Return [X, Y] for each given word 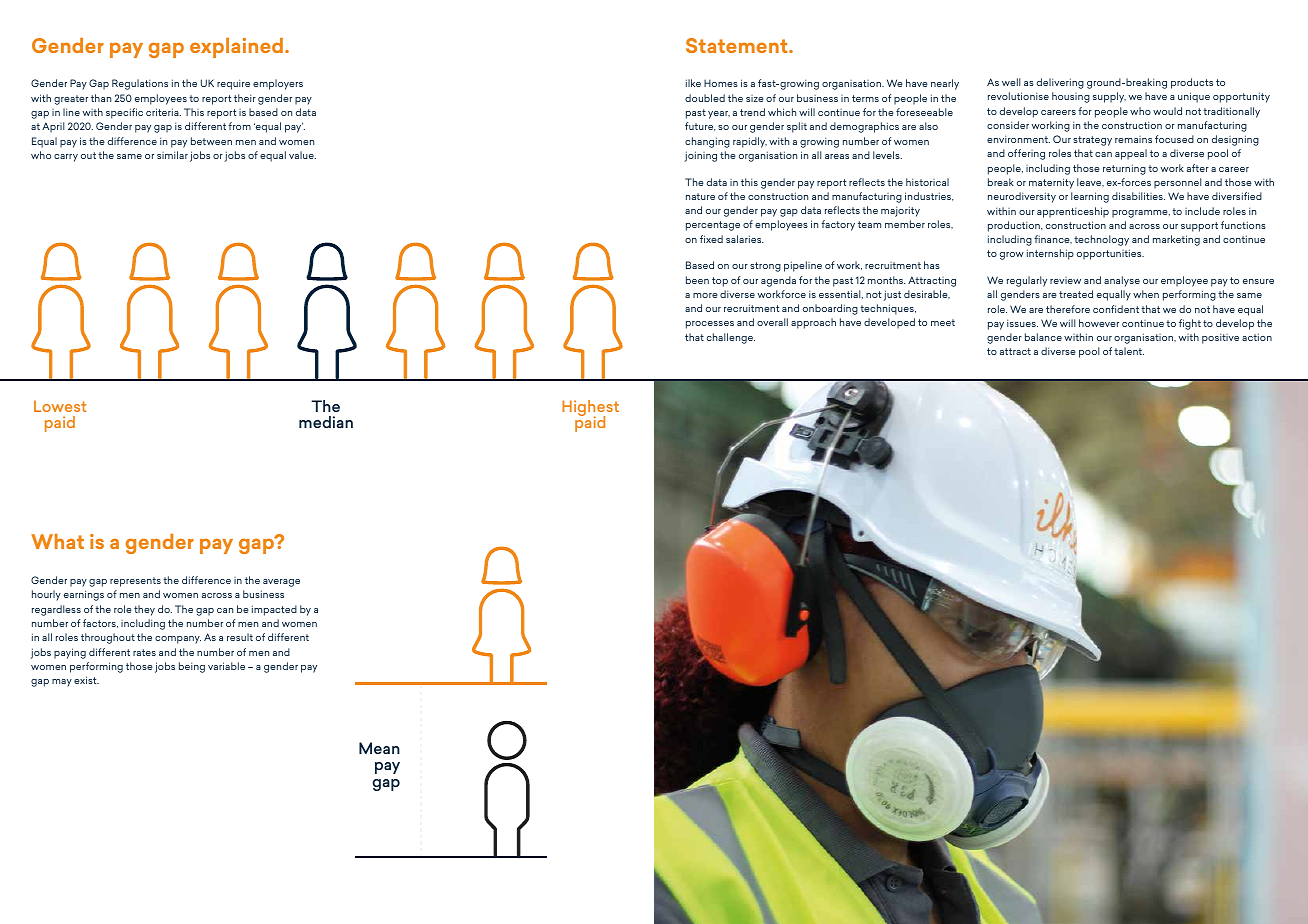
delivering [1060, 83]
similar [172, 155]
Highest [590, 409]
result [240, 637]
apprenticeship [1073, 212]
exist [86, 680]
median [326, 422]
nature [700, 196]
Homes [721, 83]
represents [135, 582]
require [233, 84]
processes [710, 325]
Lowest [60, 406]
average [281, 583]
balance [1043, 337]
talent [1129, 351]
